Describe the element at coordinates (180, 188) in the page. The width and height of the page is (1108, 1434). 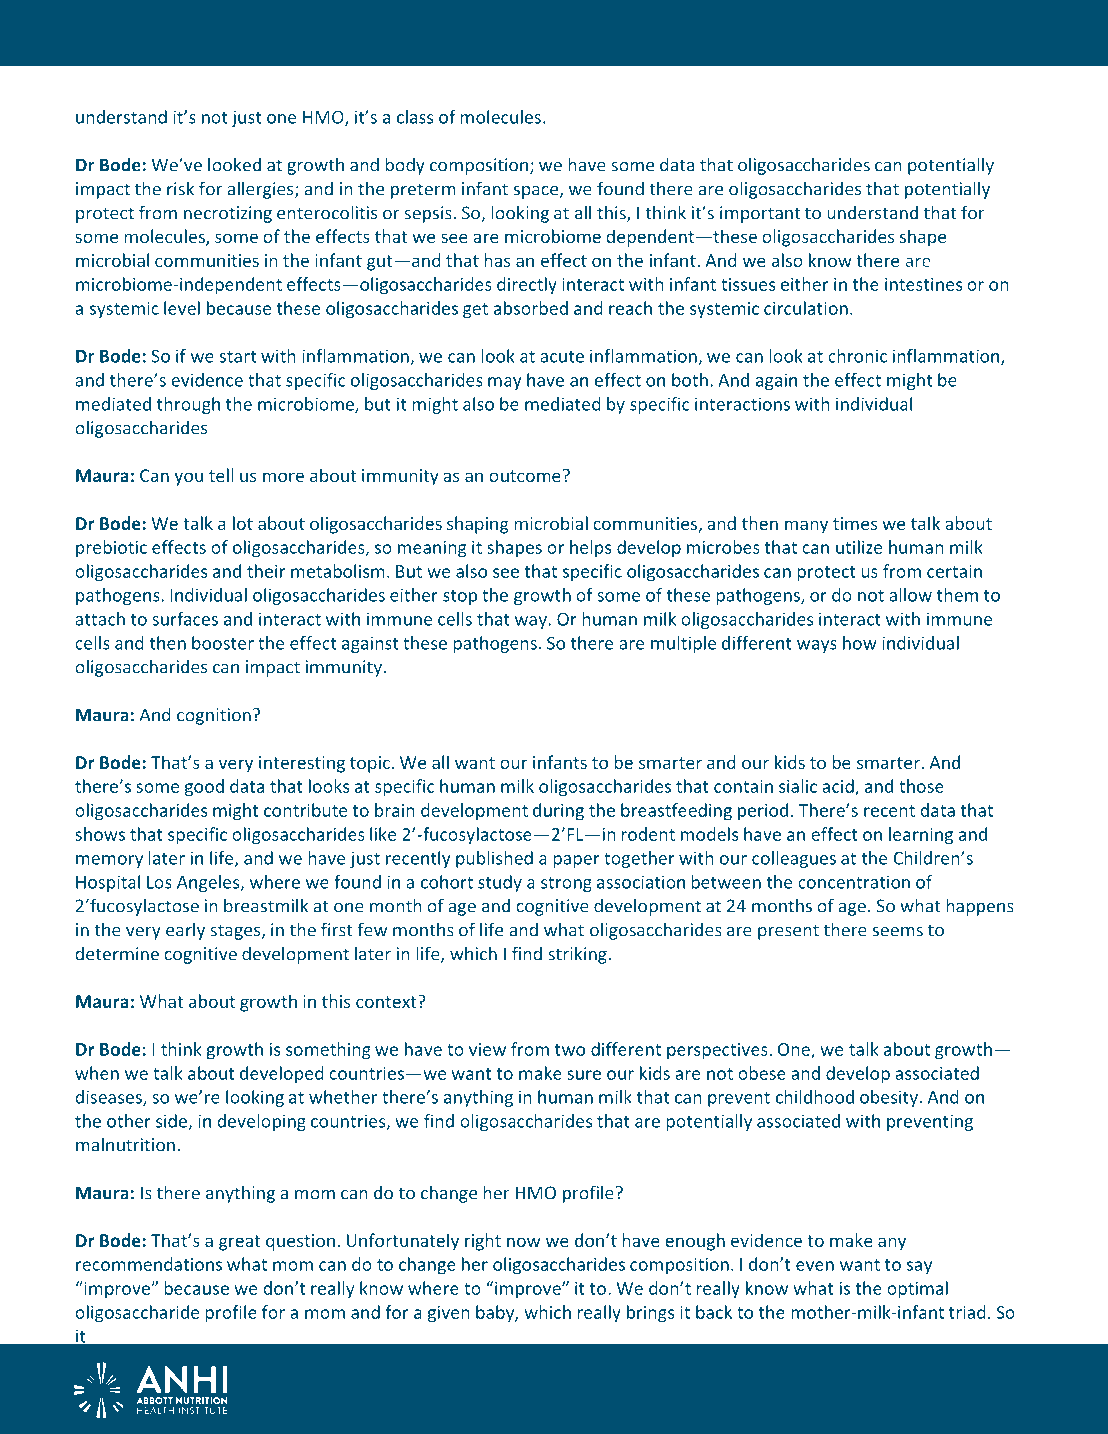
I see `risk` at that location.
